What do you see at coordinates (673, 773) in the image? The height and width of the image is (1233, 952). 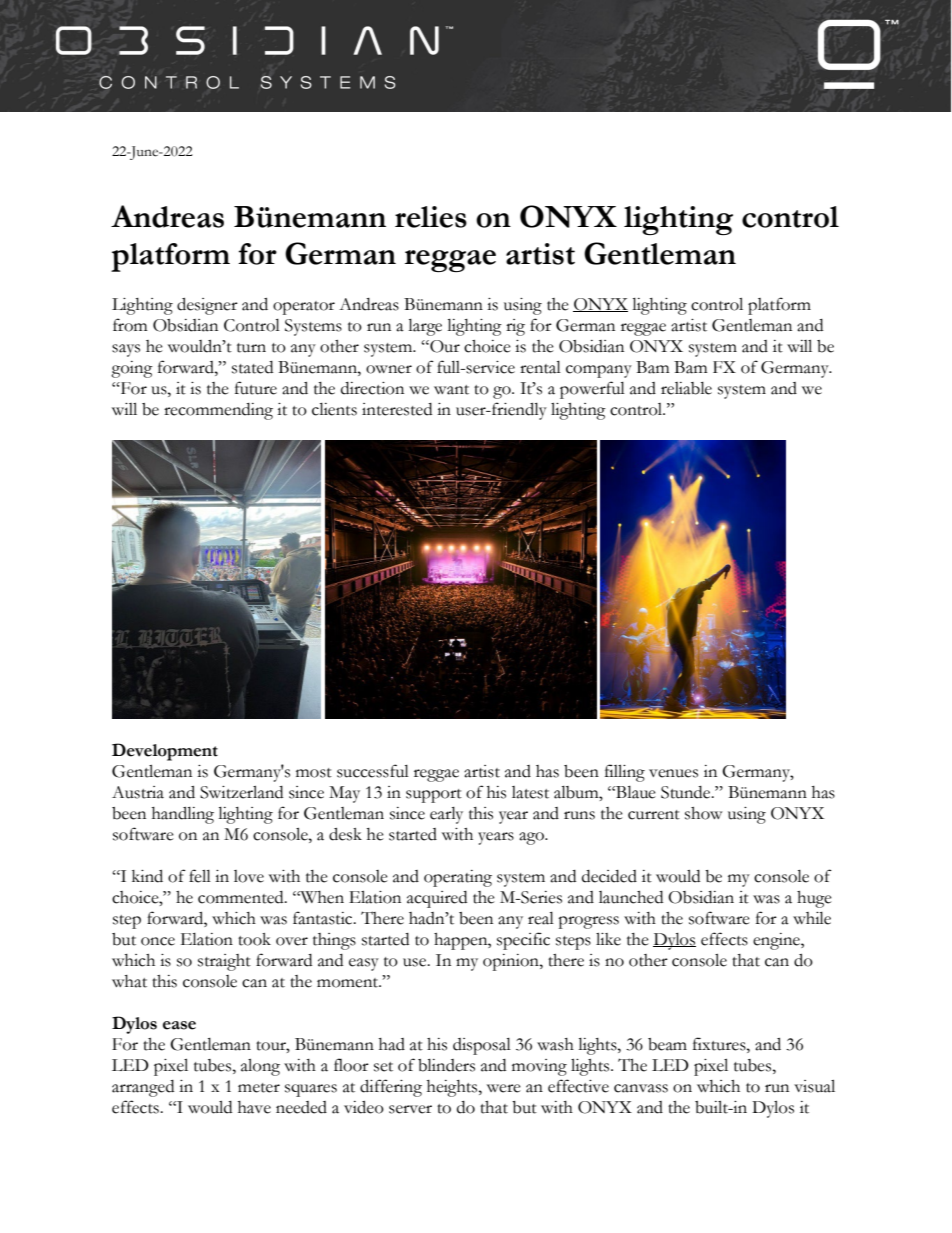 I see `venues` at bounding box center [673, 773].
